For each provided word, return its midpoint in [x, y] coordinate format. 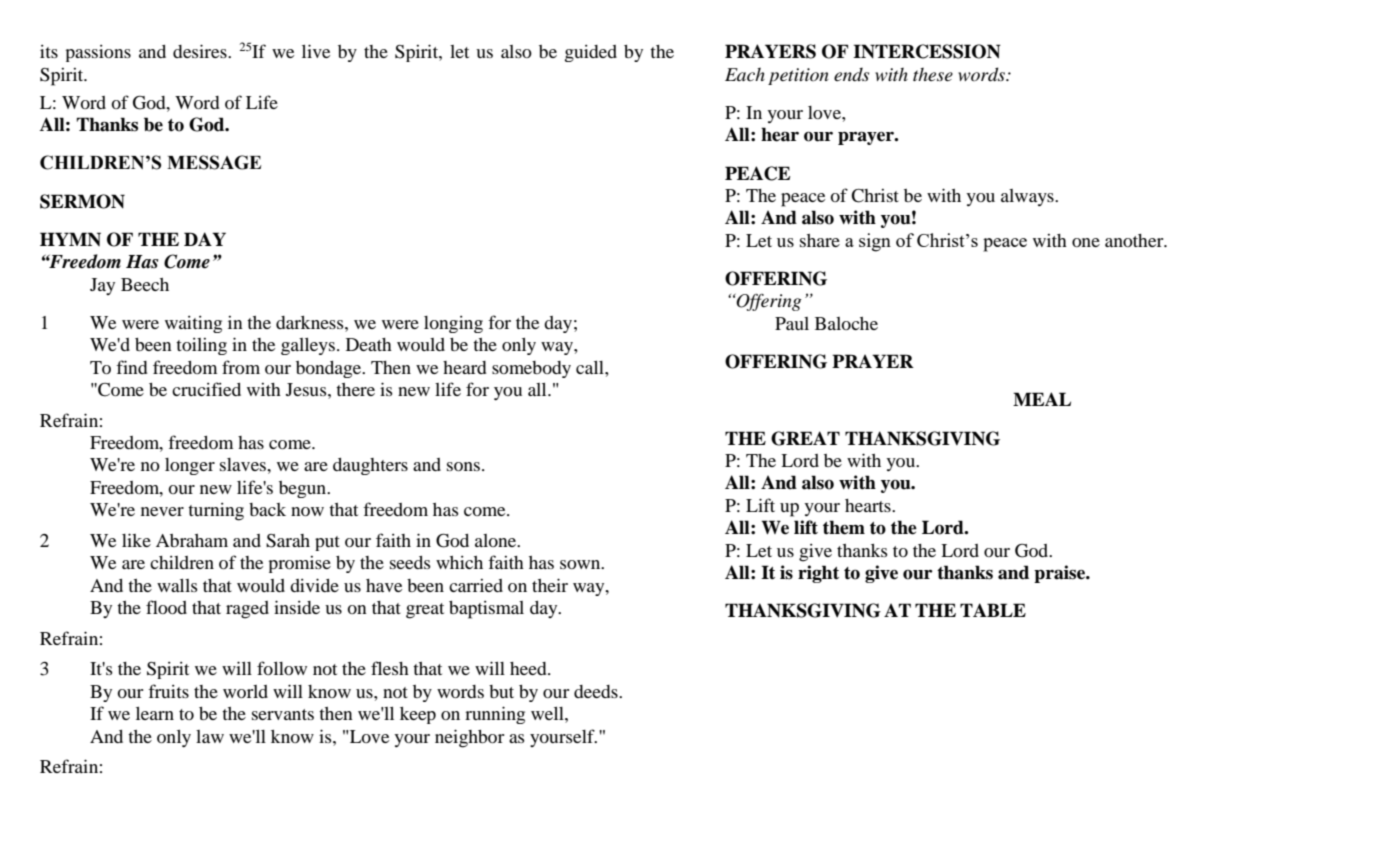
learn [155, 713]
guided [591, 53]
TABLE [993, 610]
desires [201, 51]
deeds [597, 691]
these [933, 75]
